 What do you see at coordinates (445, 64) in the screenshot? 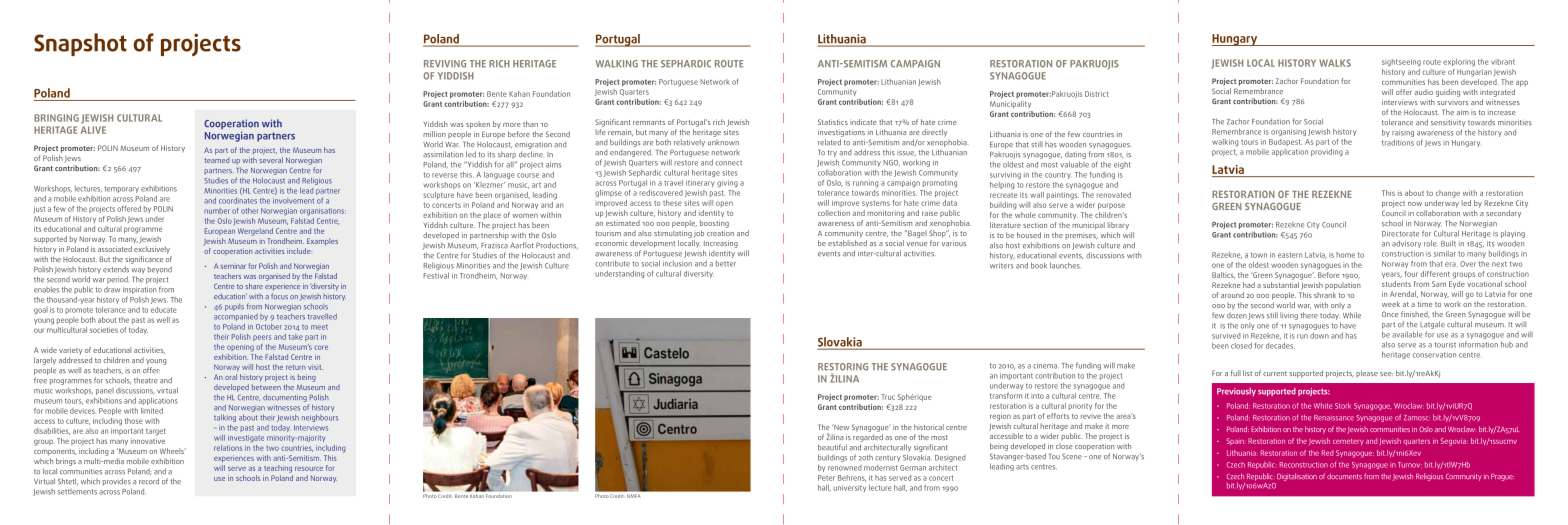
I see `REVIVING` at bounding box center [445, 64].
